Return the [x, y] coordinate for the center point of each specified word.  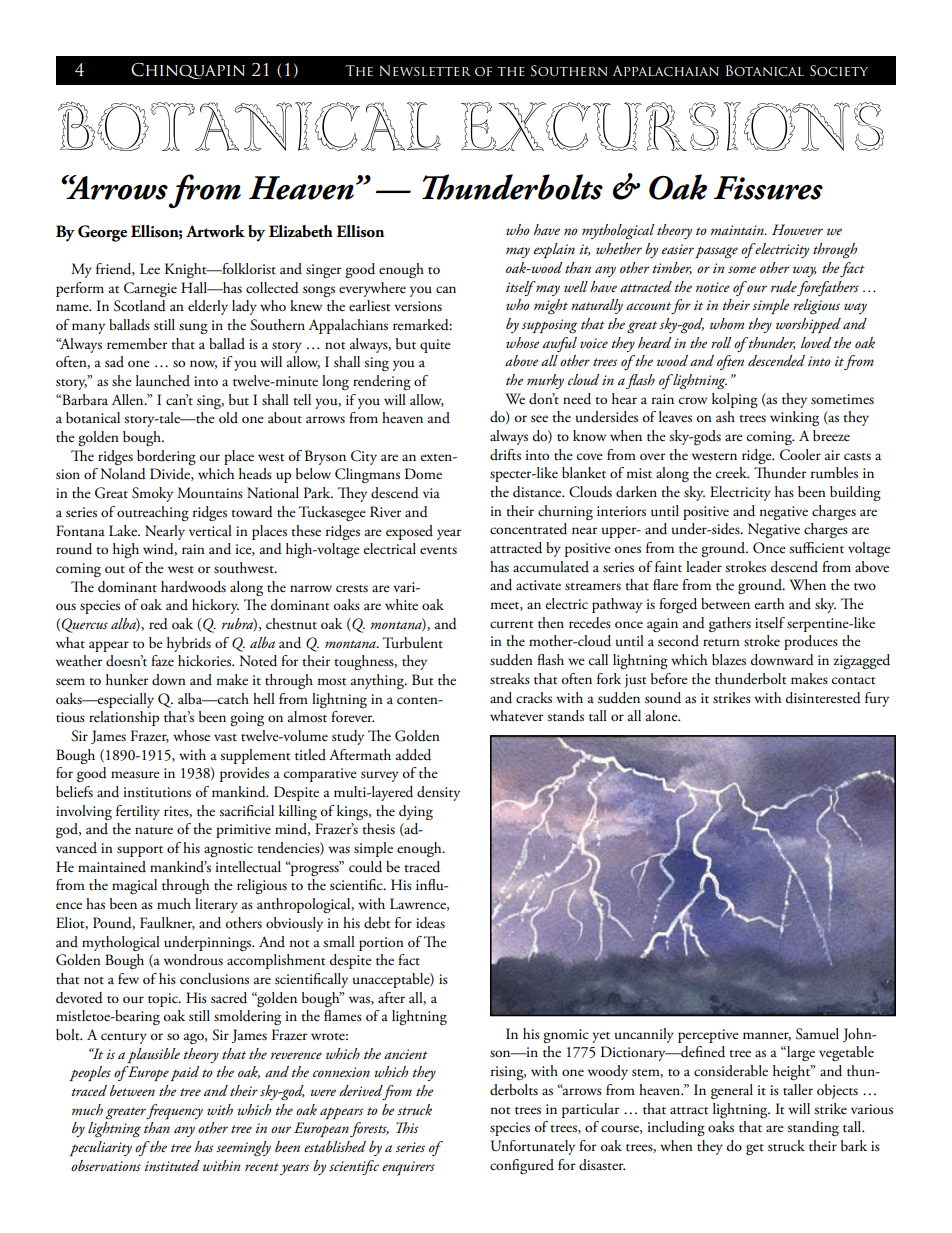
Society [839, 71]
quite [435, 346]
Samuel [817, 1034]
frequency [174, 1112]
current [511, 625]
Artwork [215, 231]
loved [816, 343]
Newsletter [425, 70]
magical [134, 886]
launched [163, 380]
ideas [430, 923]
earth [769, 603]
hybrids [189, 644]
